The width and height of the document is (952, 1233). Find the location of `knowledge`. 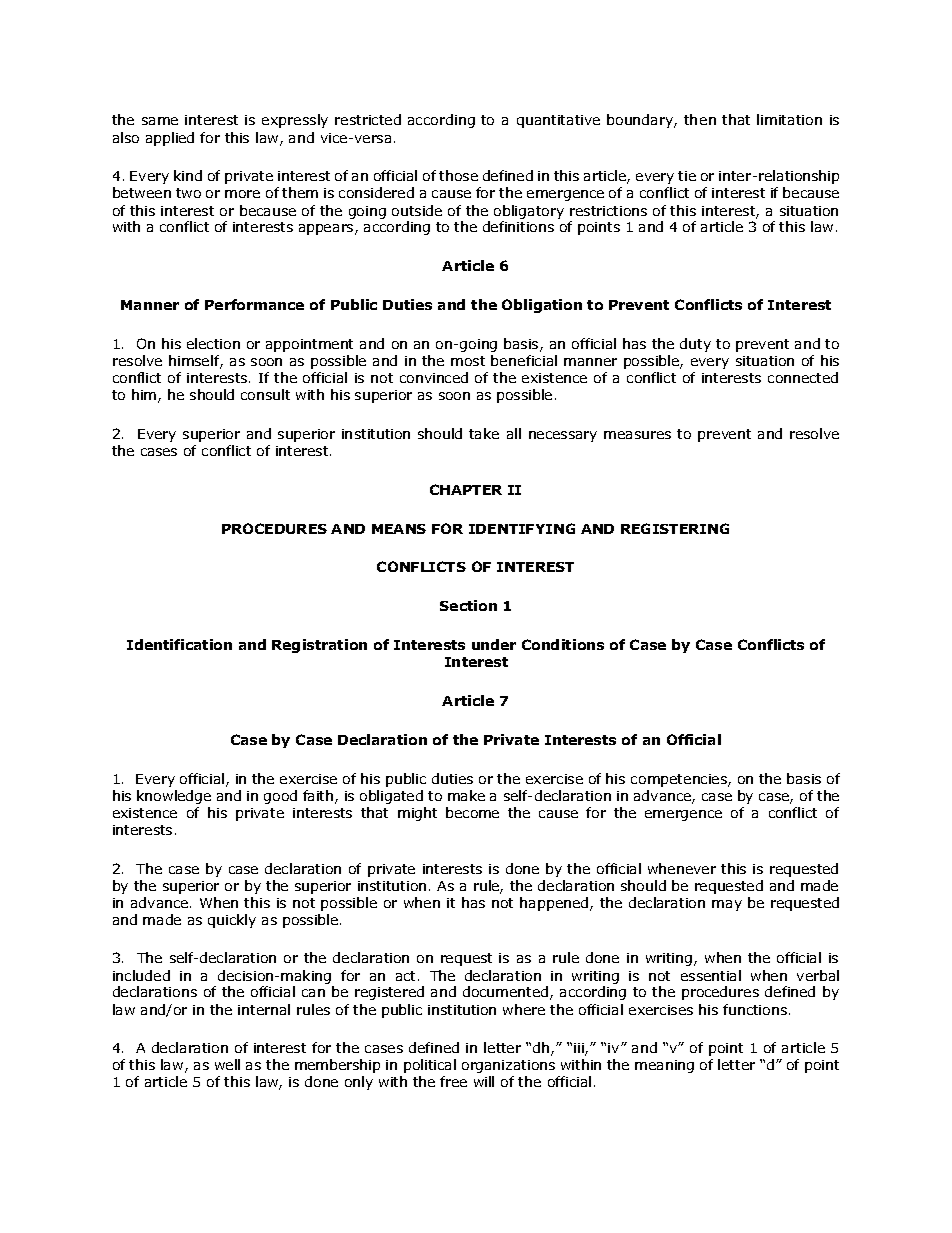

knowledge is located at coordinates (174, 797).
